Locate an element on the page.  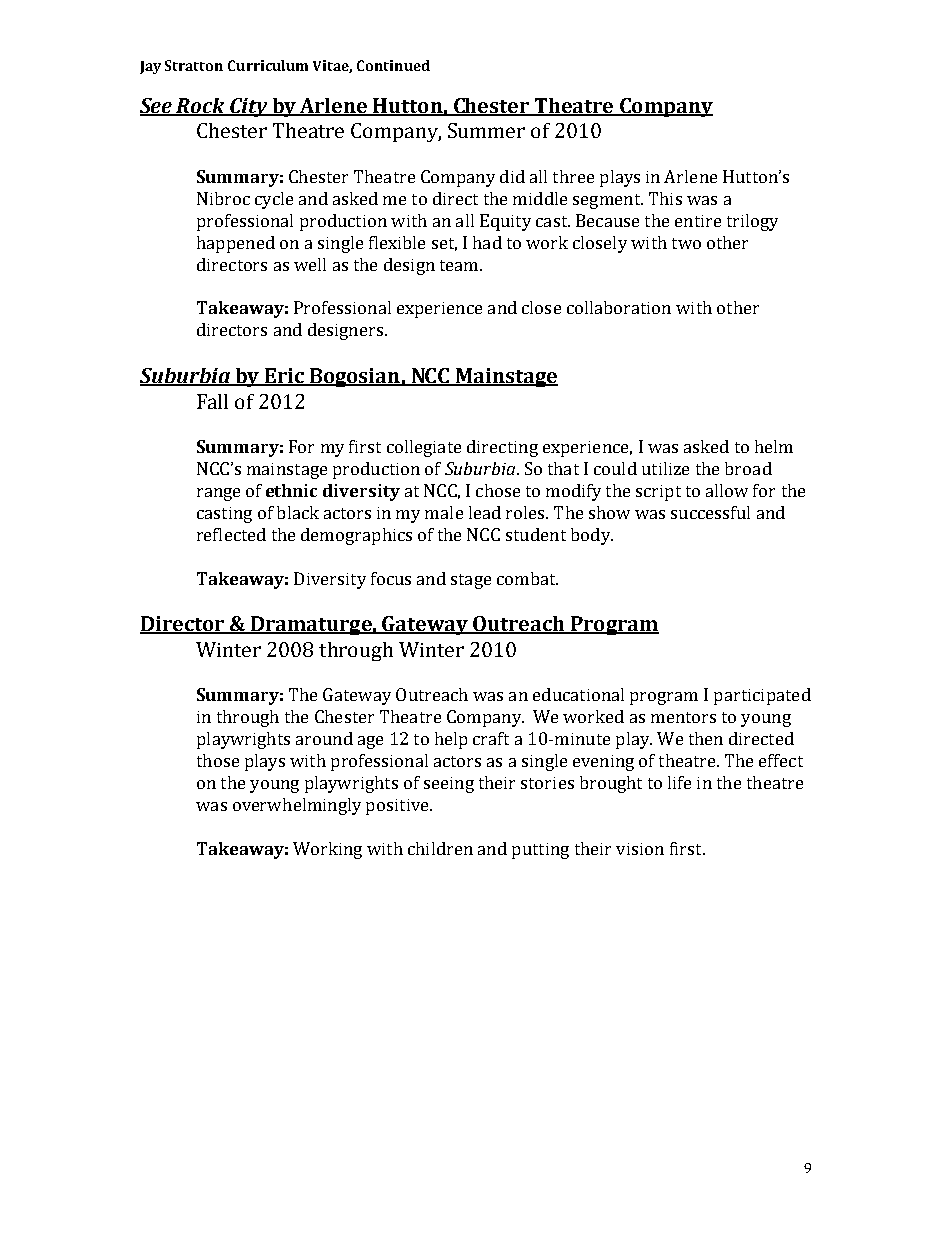
Summer is located at coordinates (486, 130).
